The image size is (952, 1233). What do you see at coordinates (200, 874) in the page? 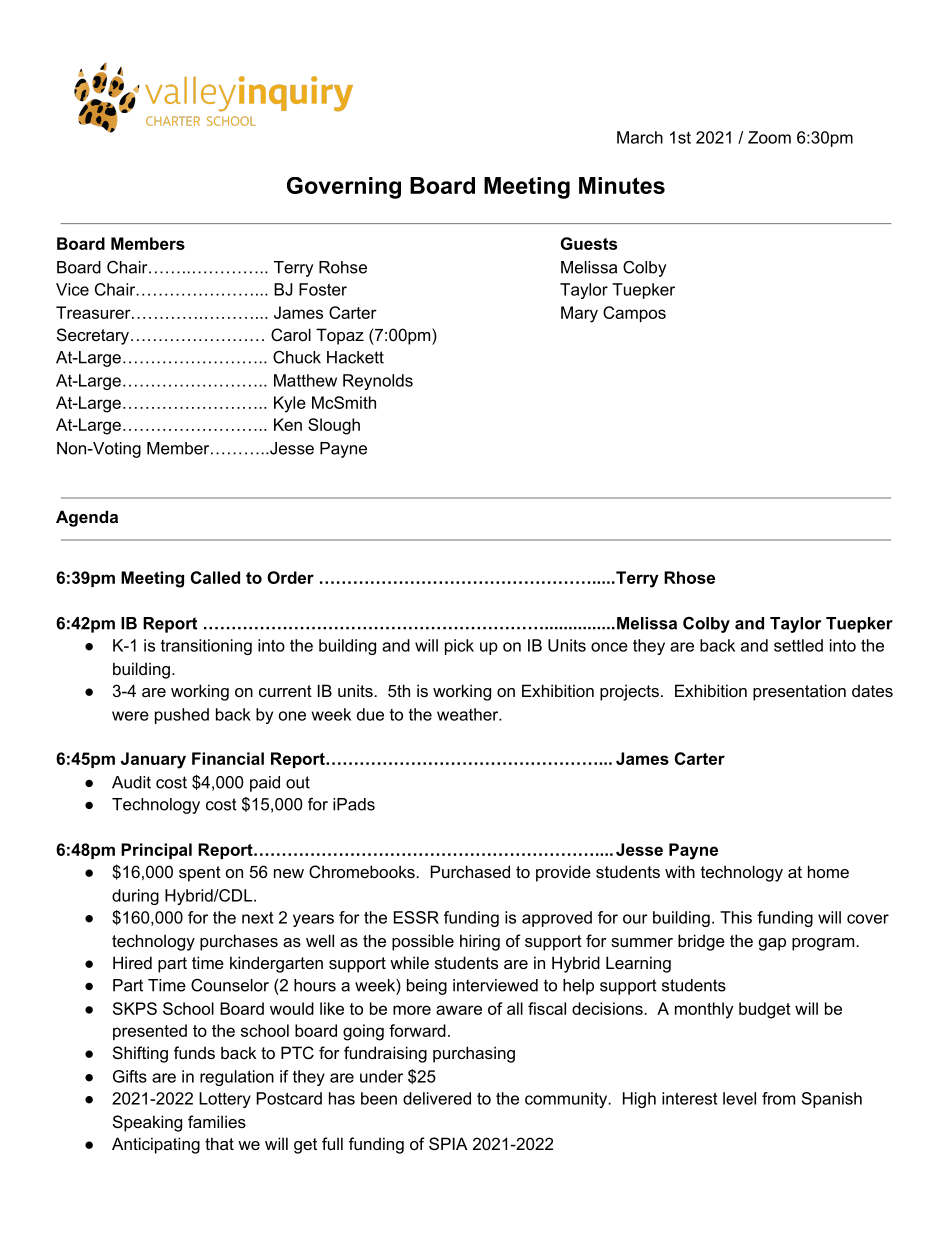
I see `spent` at bounding box center [200, 874].
